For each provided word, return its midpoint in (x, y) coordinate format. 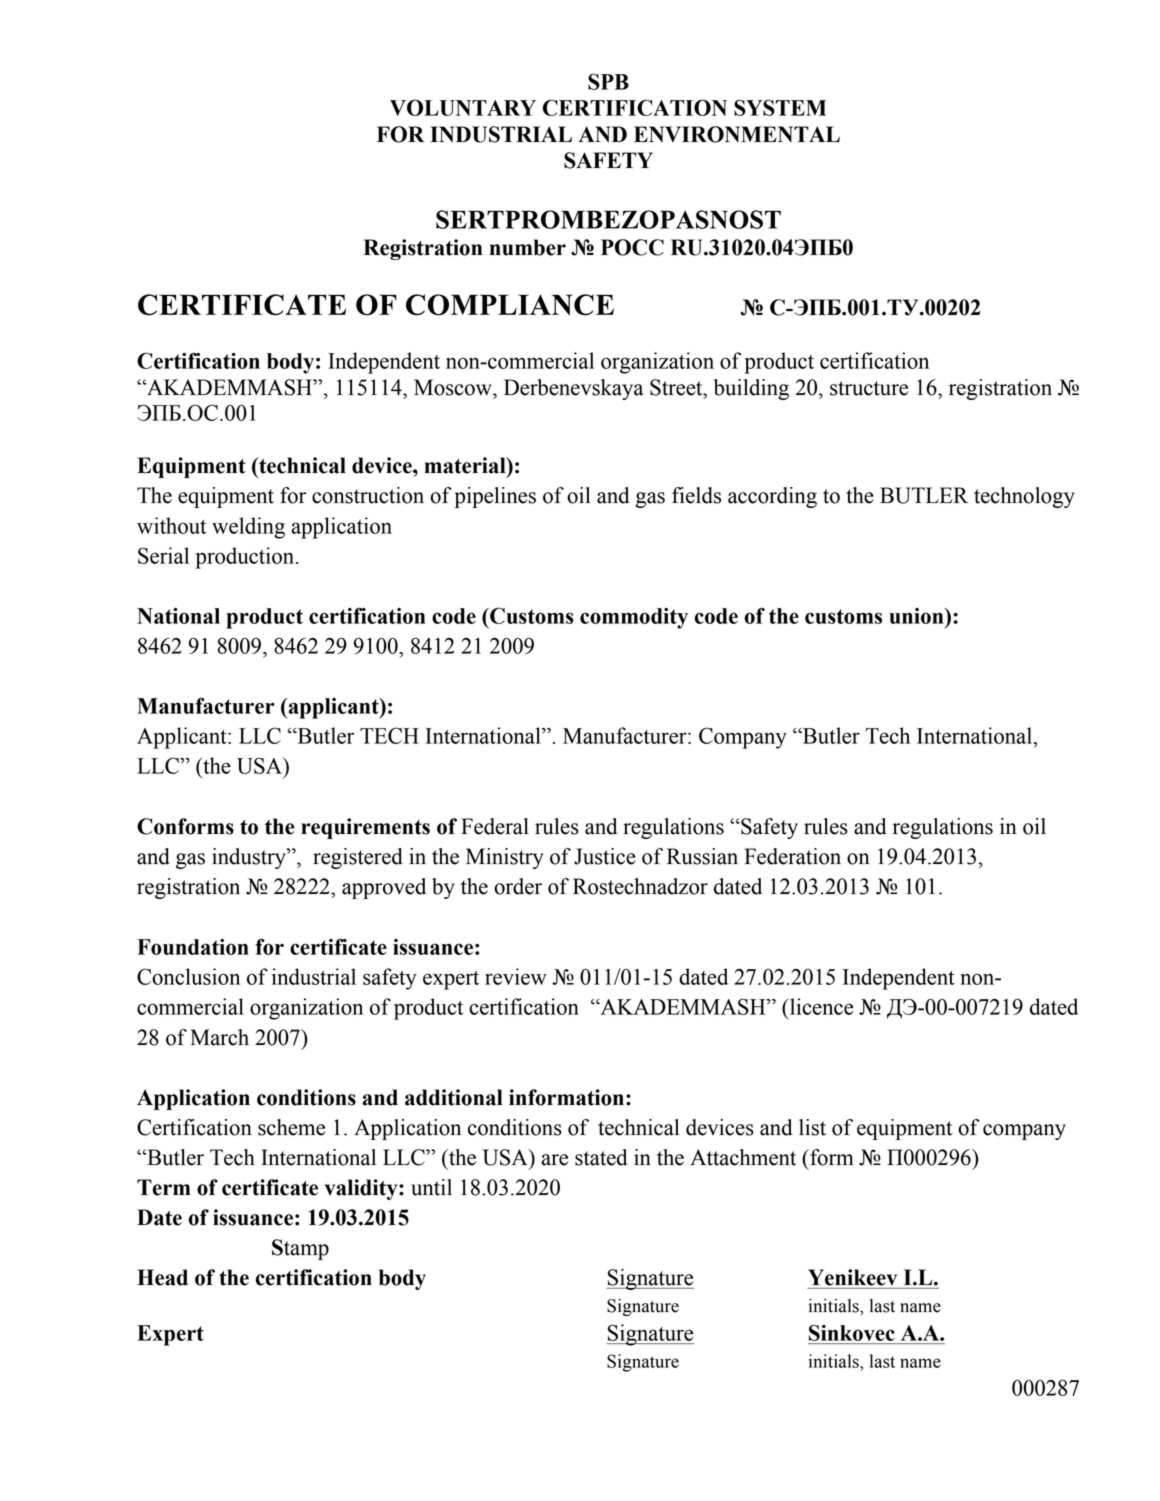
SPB (608, 81)
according (772, 497)
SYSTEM (780, 107)
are (554, 1160)
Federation (792, 856)
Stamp (300, 1249)
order (518, 886)
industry (250, 858)
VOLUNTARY (463, 107)
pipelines (495, 497)
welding (248, 528)
